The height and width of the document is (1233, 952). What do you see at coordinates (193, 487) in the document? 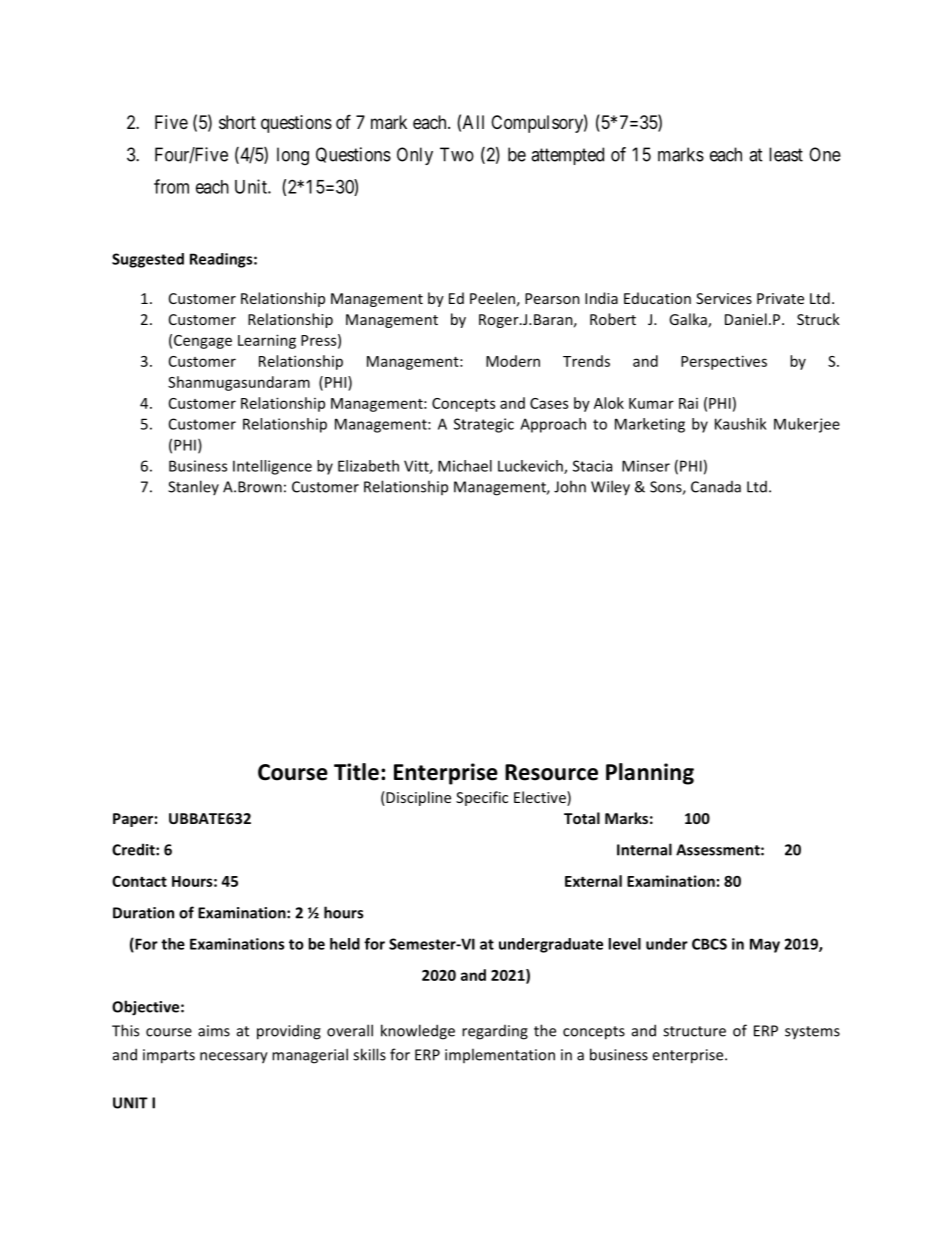
I see `Stanley` at bounding box center [193, 487].
